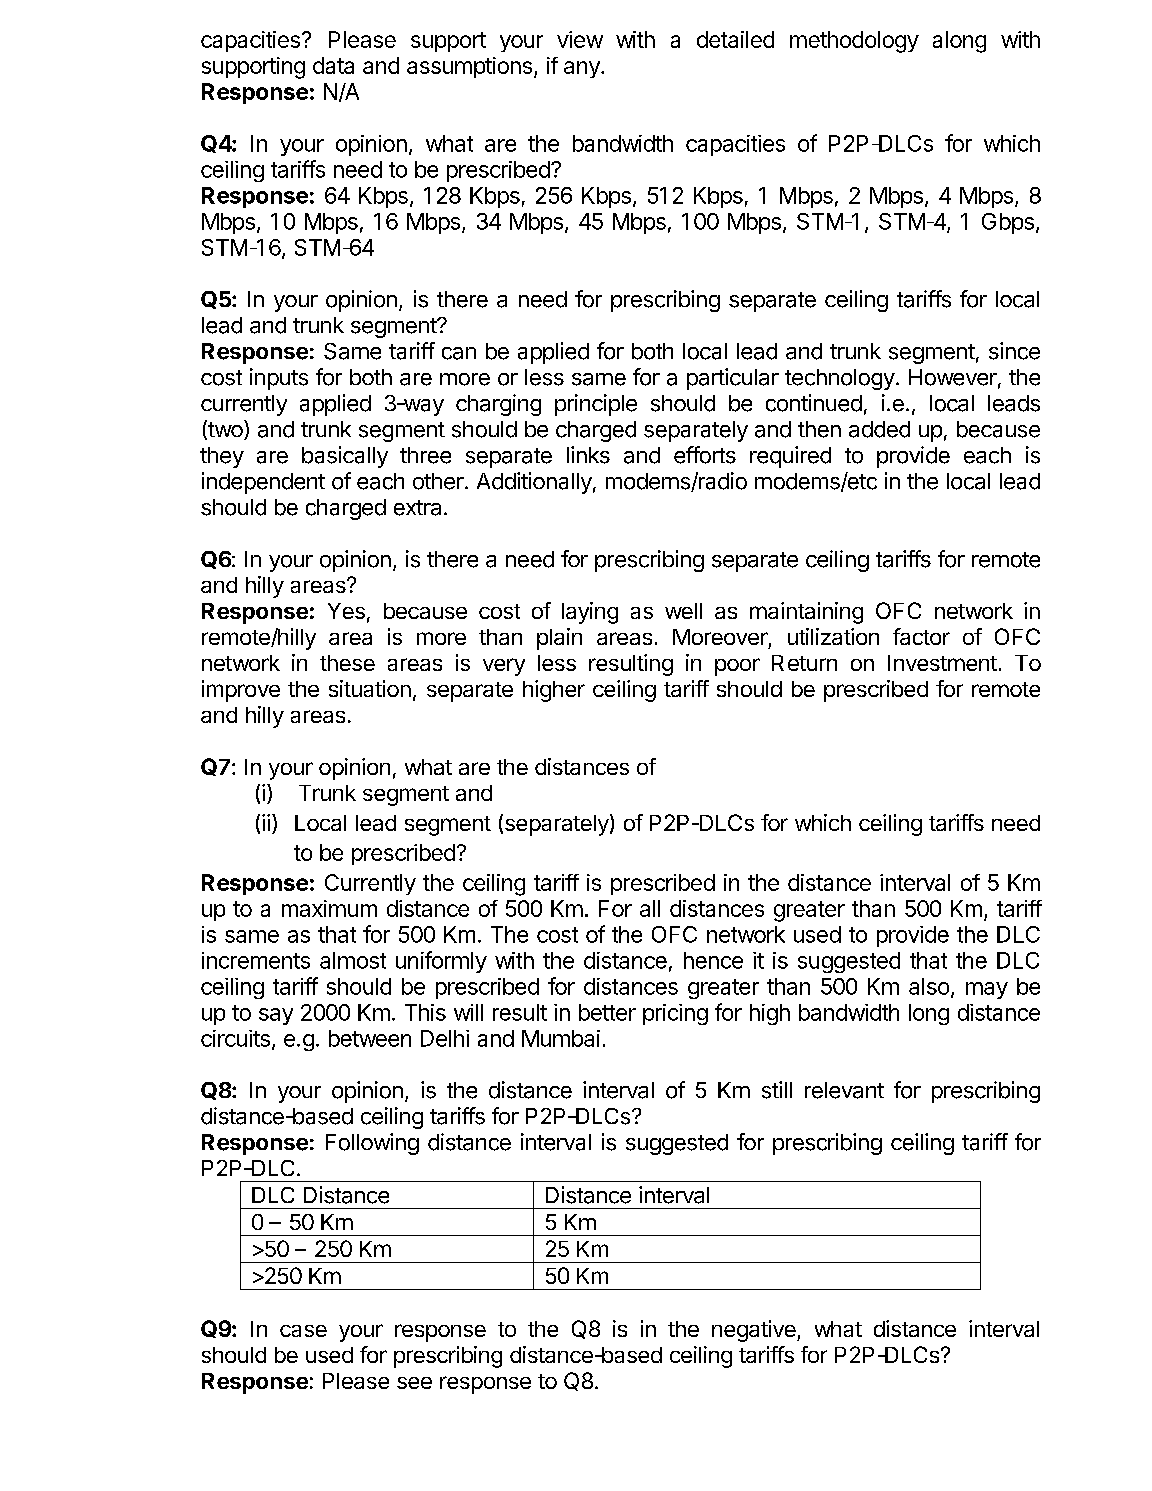  What do you see at coordinates (333, 65) in the image?
I see `data` at bounding box center [333, 65].
